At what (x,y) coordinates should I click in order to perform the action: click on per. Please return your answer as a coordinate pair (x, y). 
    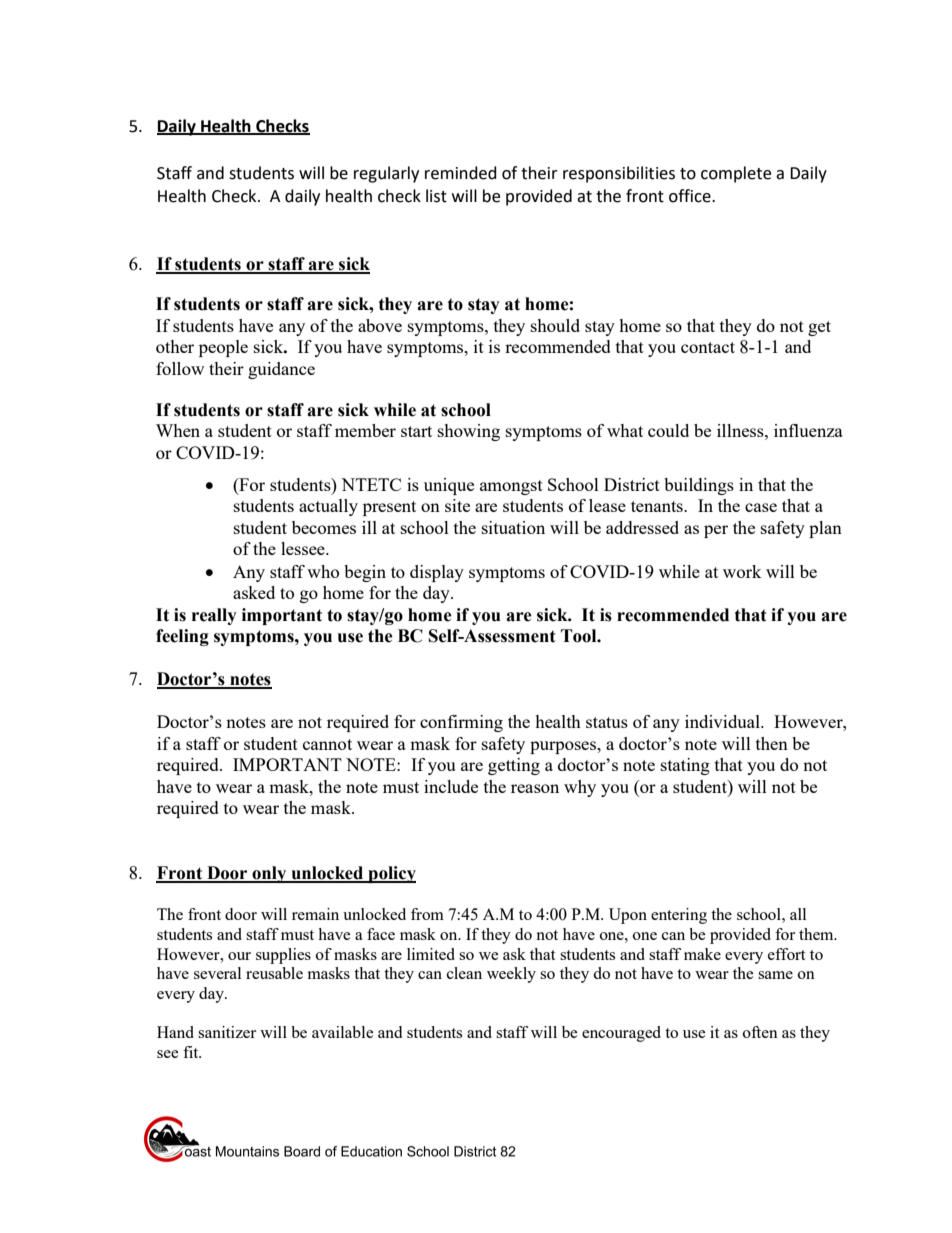
    Looking at the image, I should click on (716, 531).
